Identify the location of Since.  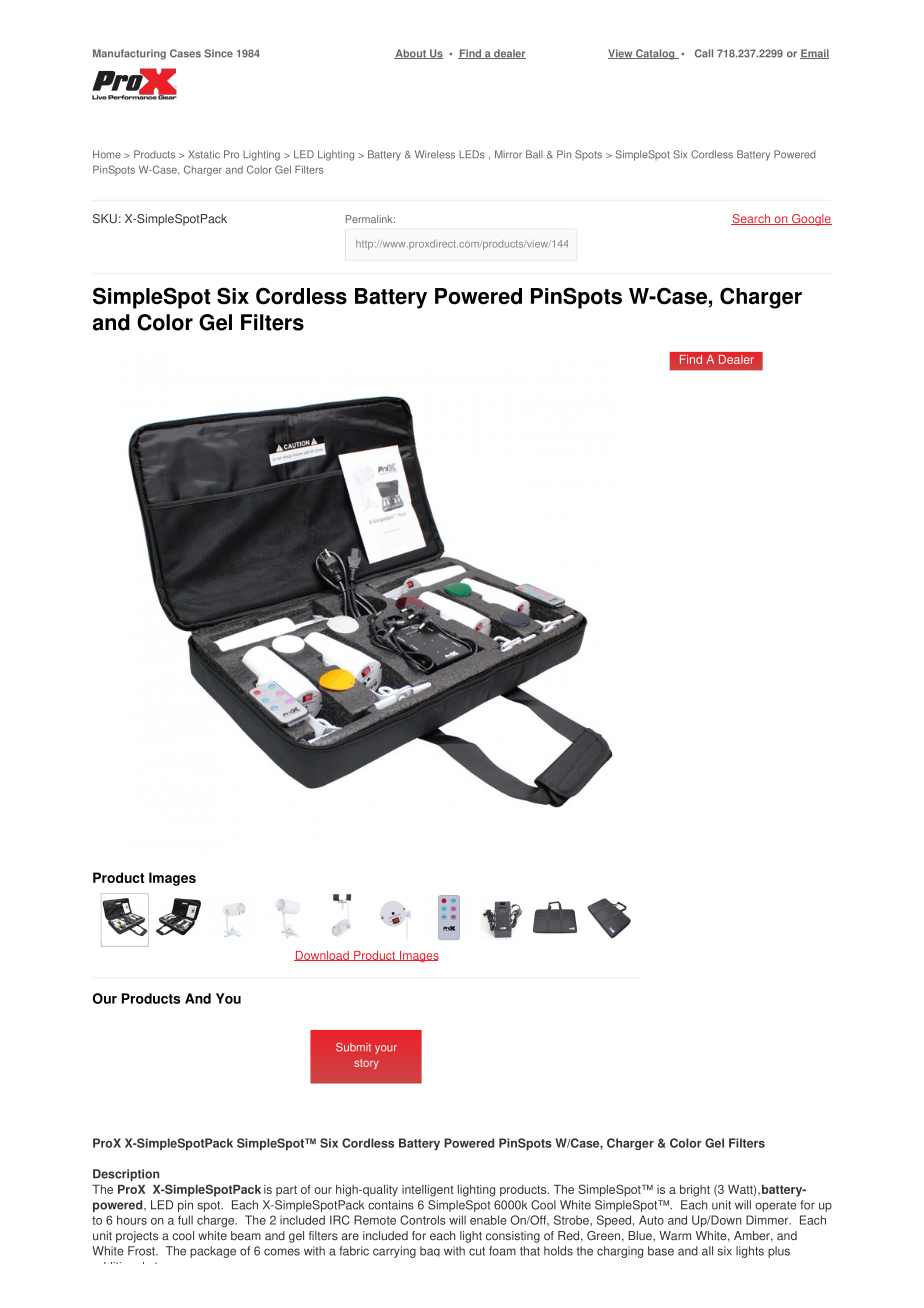
(219, 53).
